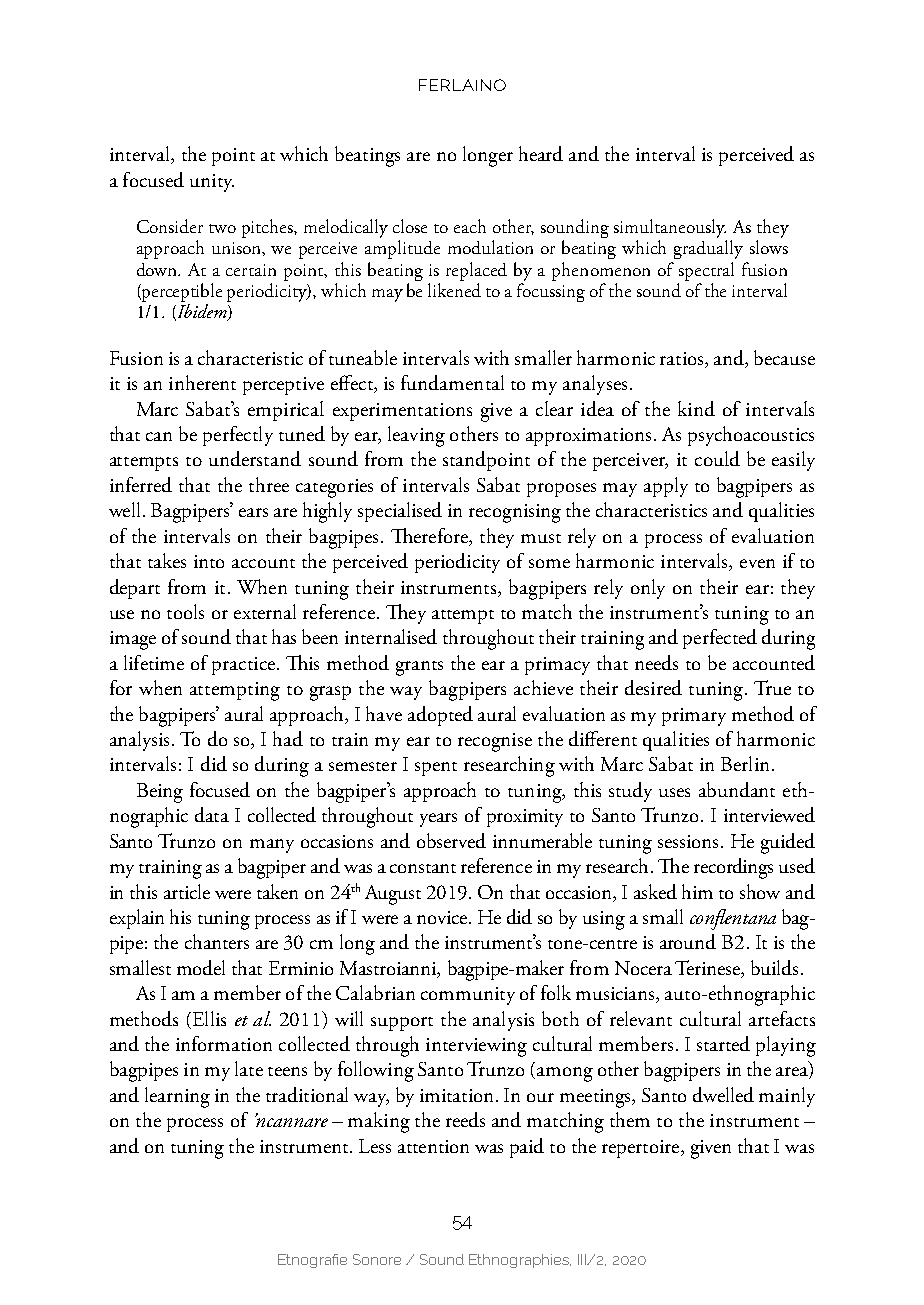 This page has width=924, height=1305. What do you see at coordinates (177, 1097) in the page?
I see `learning` at bounding box center [177, 1097].
